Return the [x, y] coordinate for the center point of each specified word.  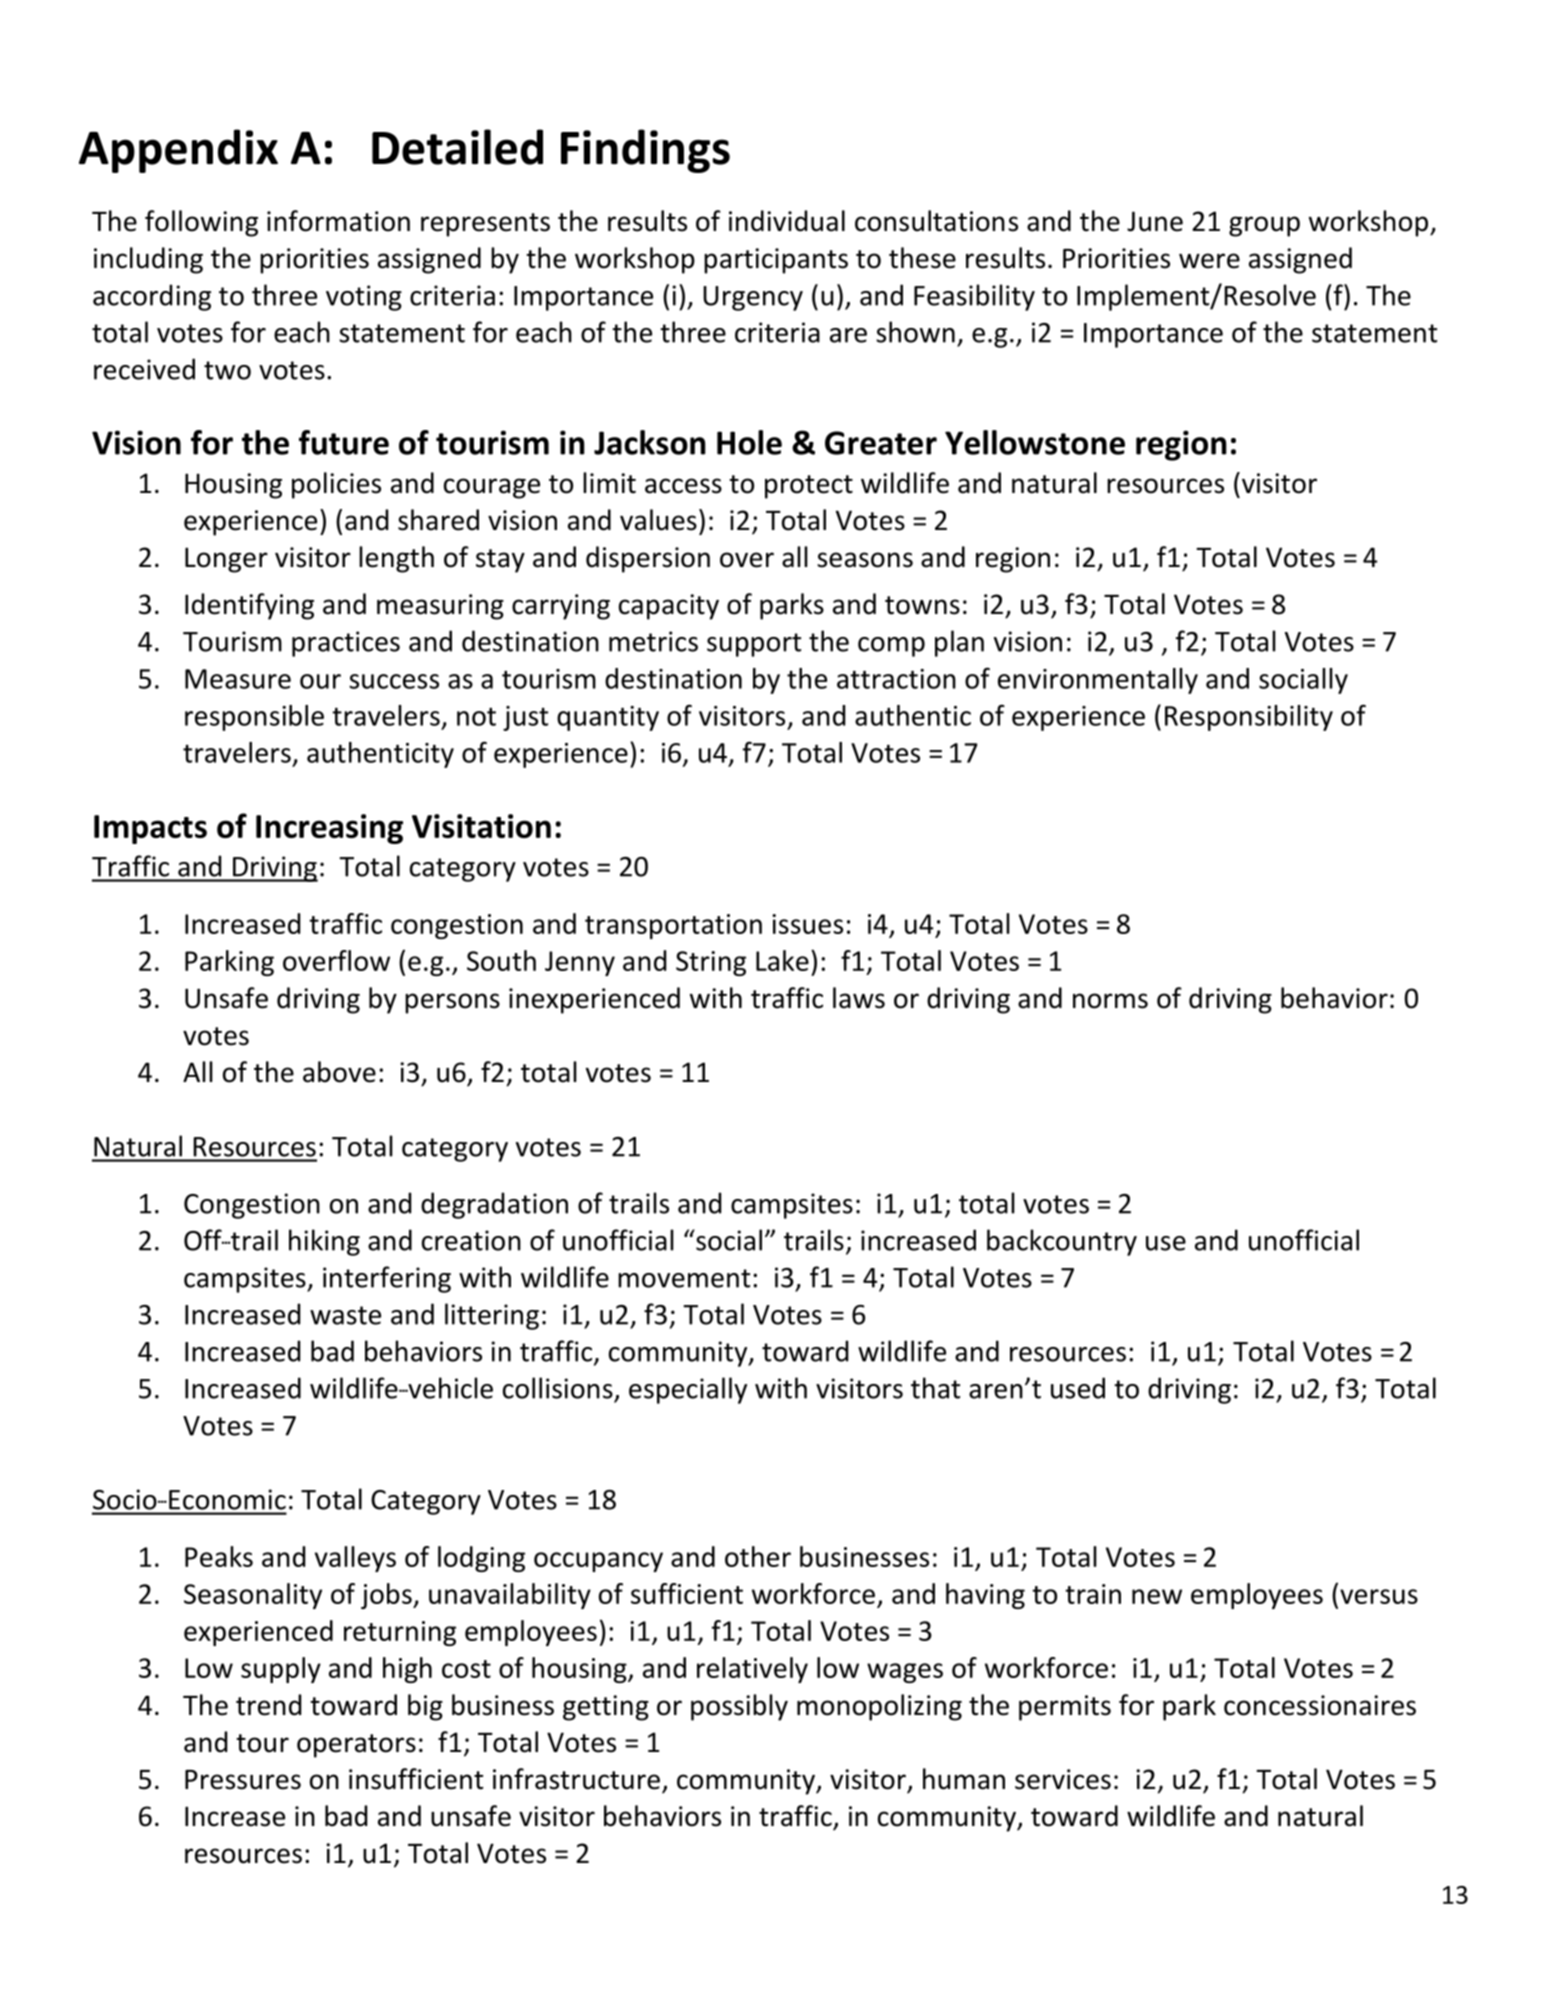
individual [787, 221]
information [338, 221]
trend [268, 1705]
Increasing [329, 829]
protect [809, 487]
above [339, 1072]
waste [345, 1315]
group [1264, 226]
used [1078, 1388]
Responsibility [1249, 718]
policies [336, 485]
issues [807, 924]
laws [859, 998]
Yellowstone [1035, 442]
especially [688, 1390]
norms [1110, 1001]
